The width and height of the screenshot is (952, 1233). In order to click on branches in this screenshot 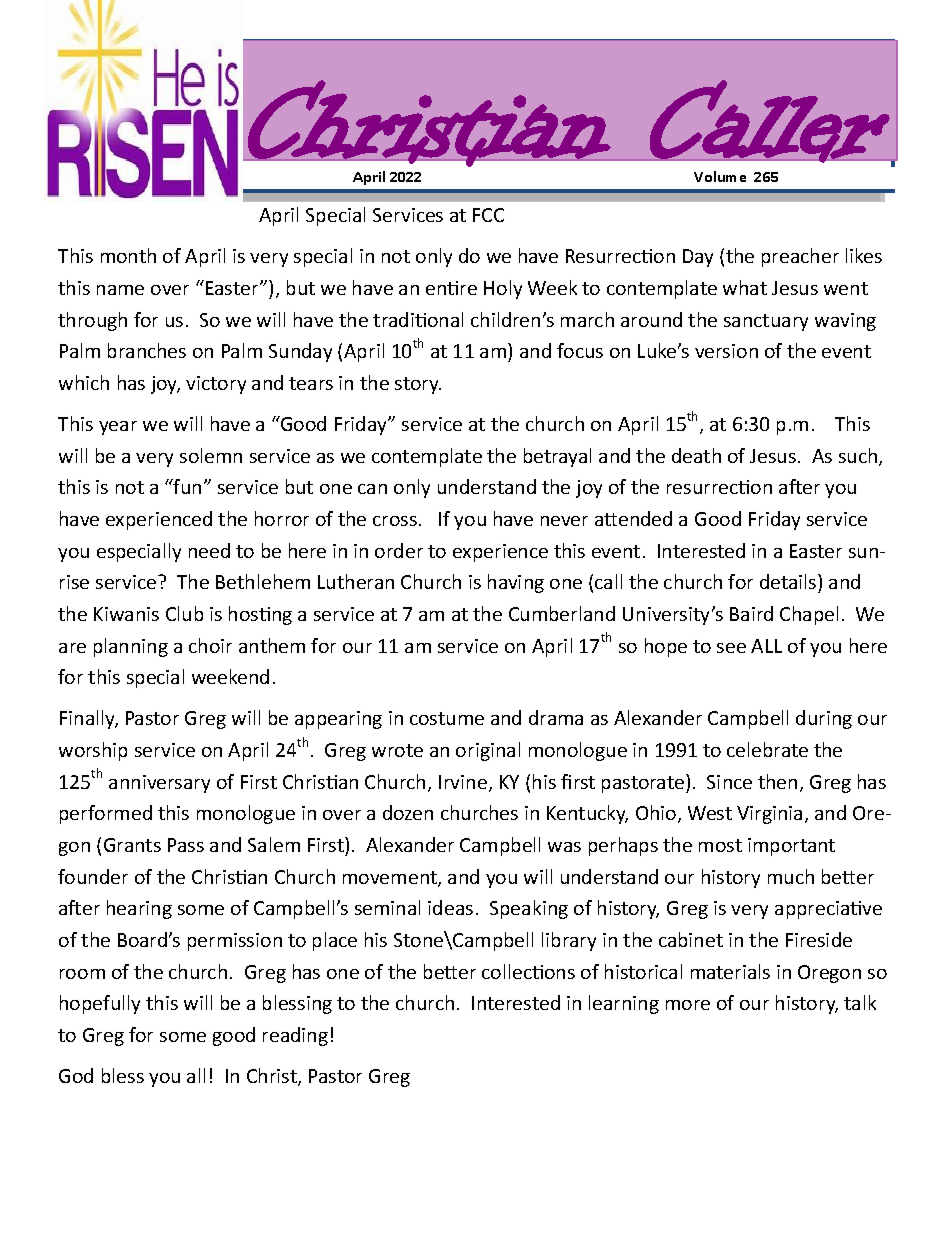, I will do `click(147, 350)`.
